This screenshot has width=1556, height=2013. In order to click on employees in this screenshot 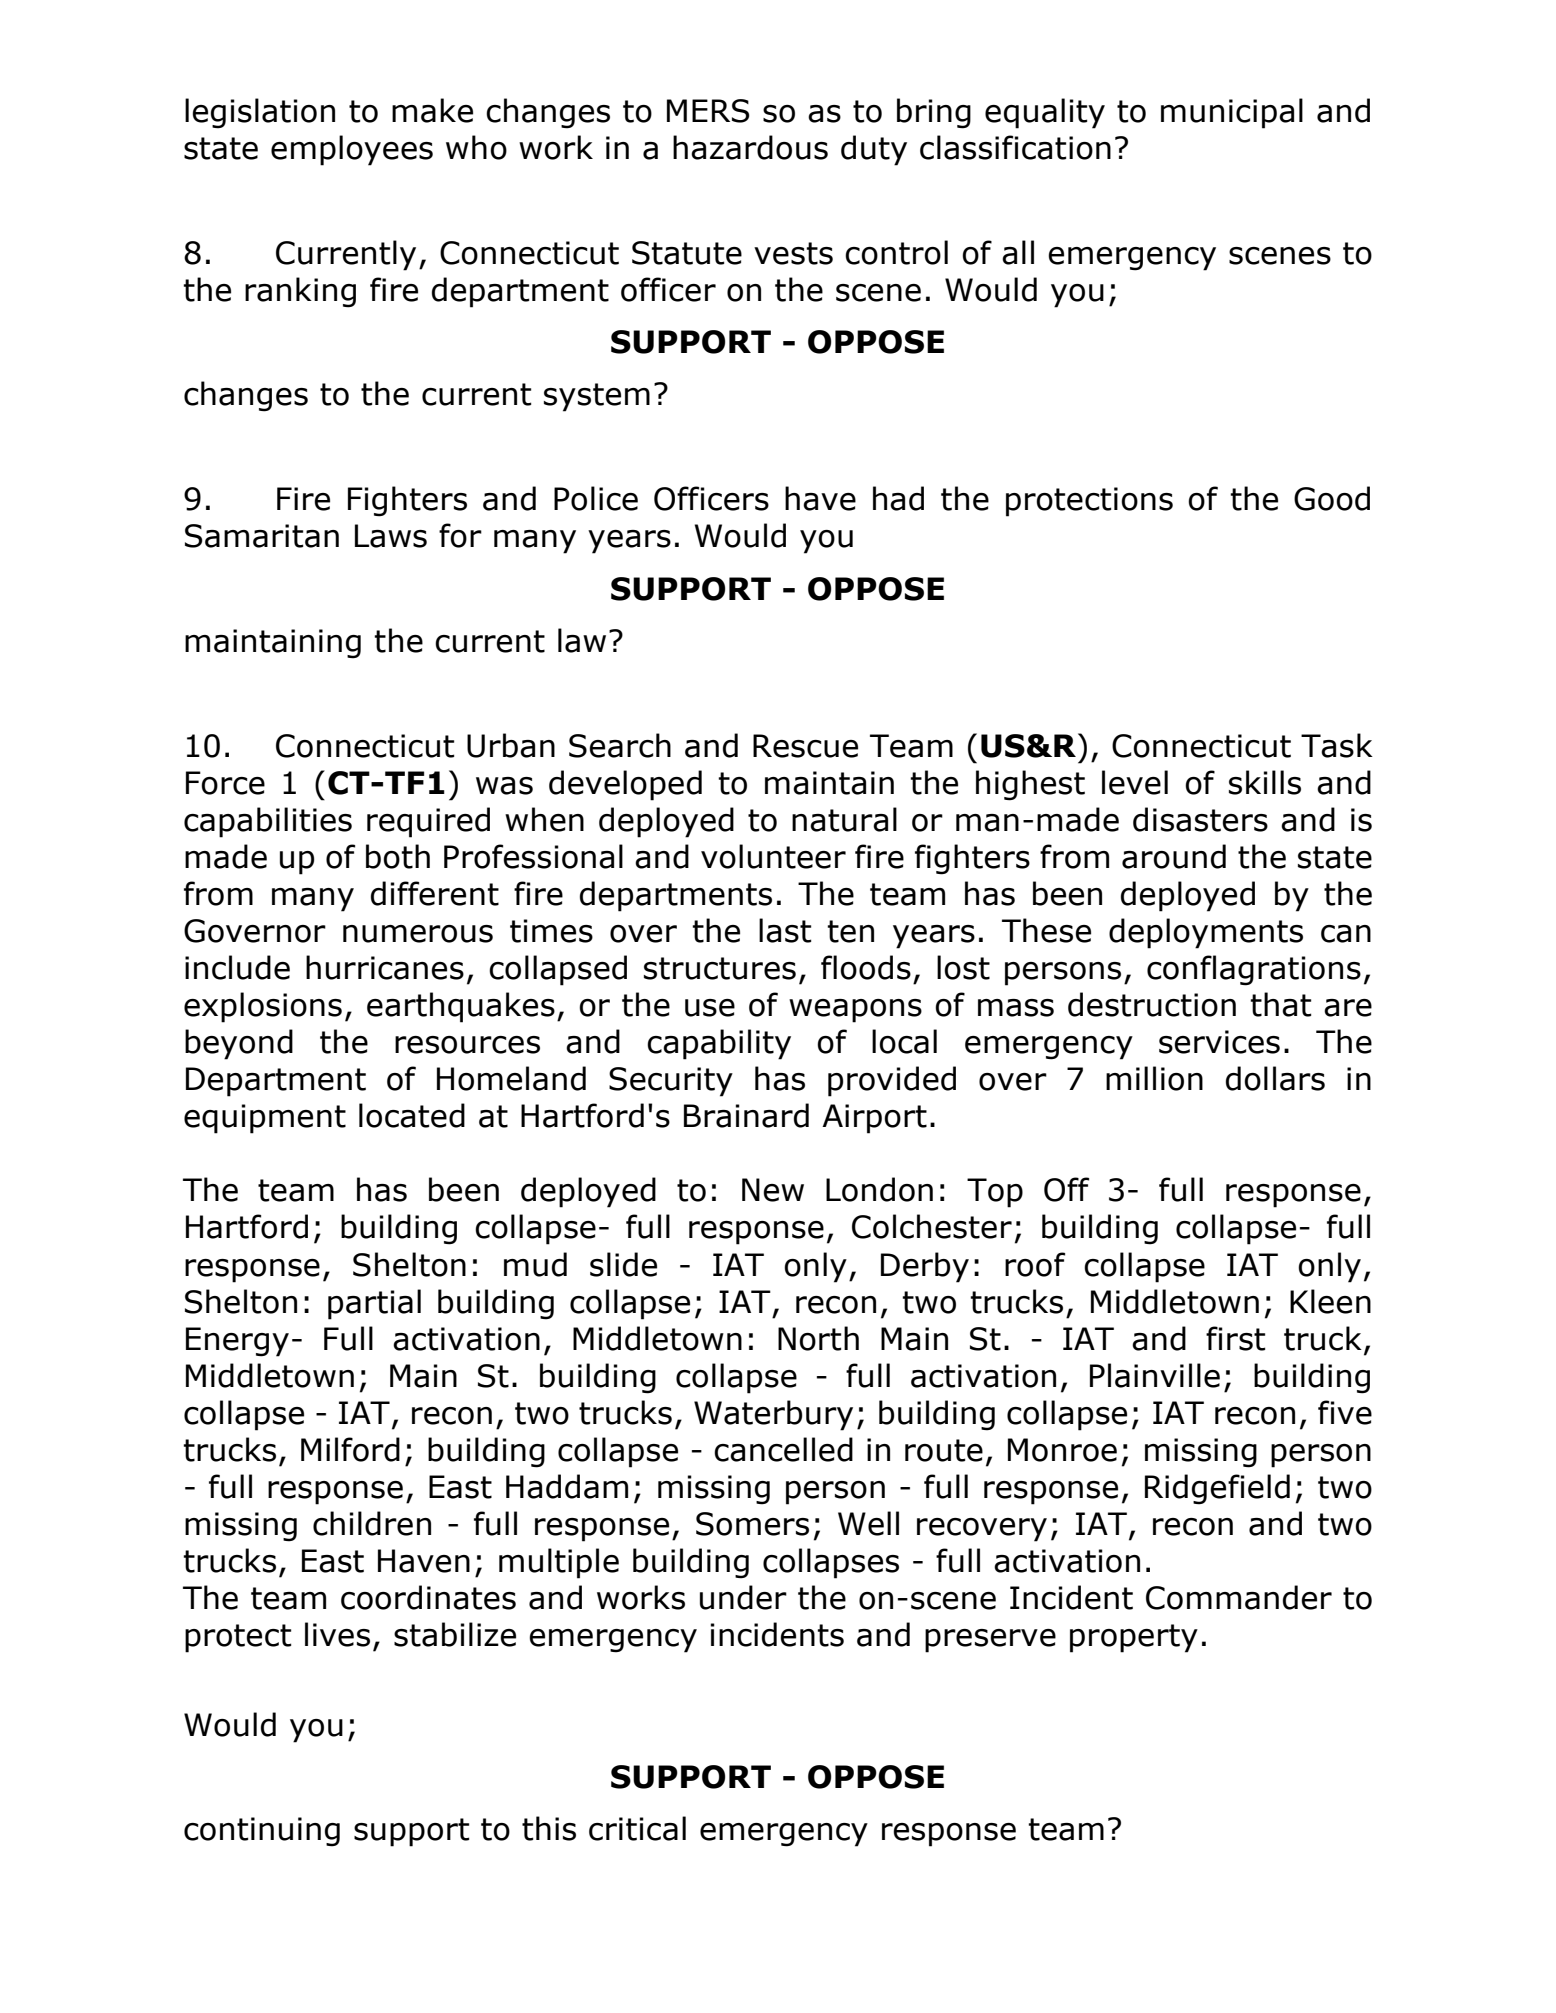, I will do `click(352, 150)`.
